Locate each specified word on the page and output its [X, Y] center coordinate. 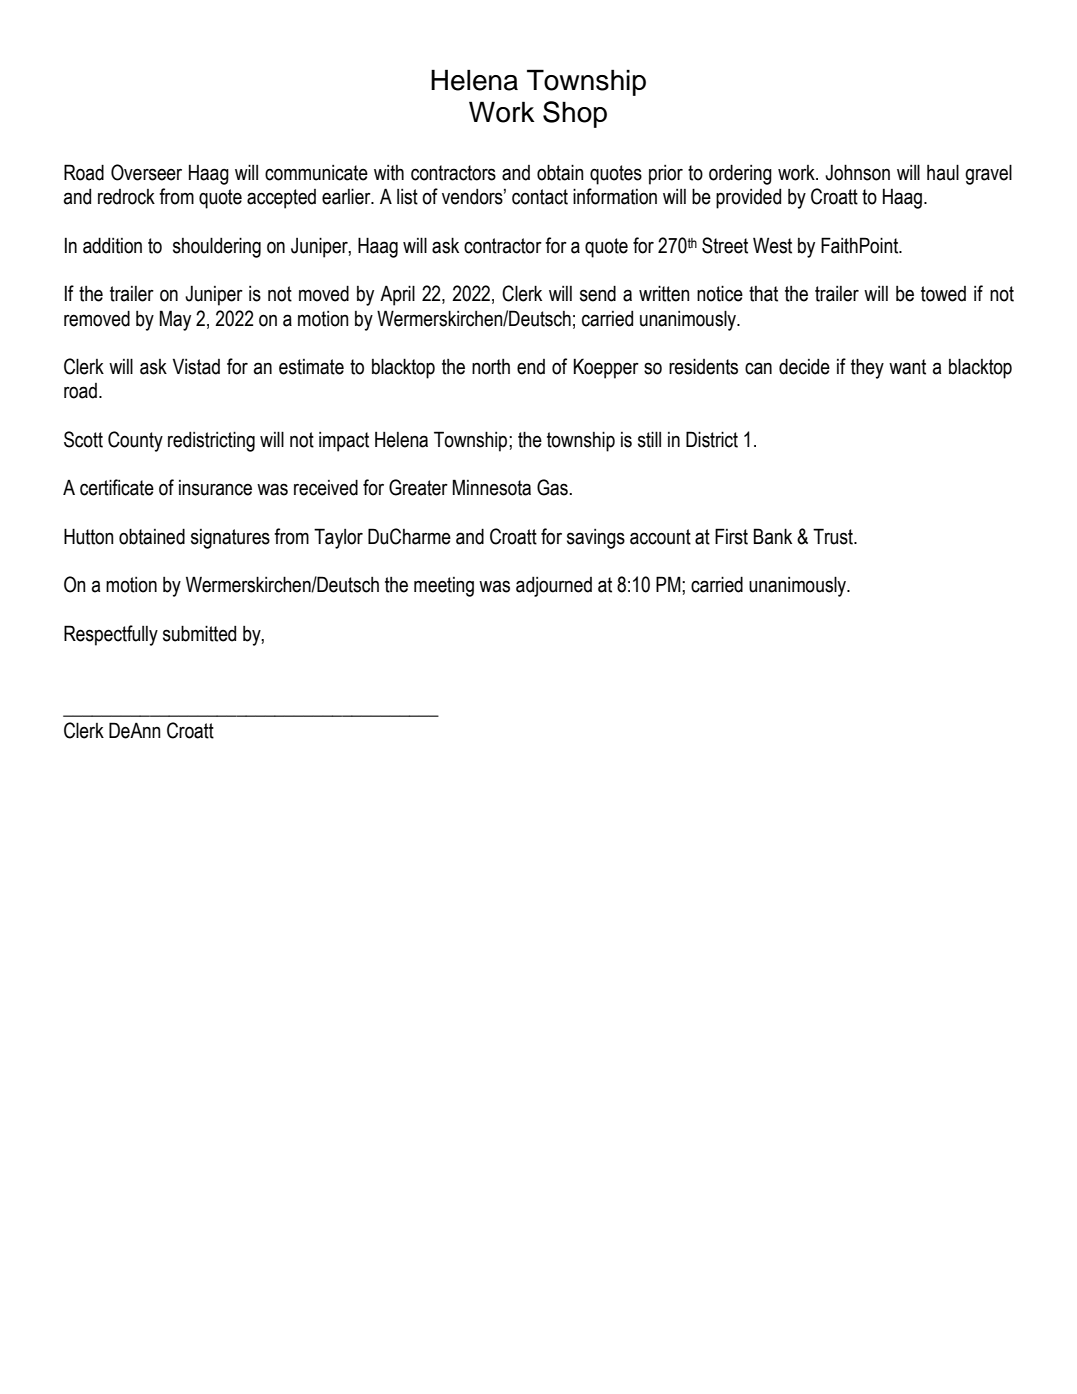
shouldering [217, 247]
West [772, 245]
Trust [834, 536]
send [598, 293]
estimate [311, 367]
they [867, 368]
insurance [215, 488]
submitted [199, 633]
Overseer [146, 172]
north [491, 367]
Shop [575, 114]
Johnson [857, 172]
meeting [444, 587]
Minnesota [492, 487]
